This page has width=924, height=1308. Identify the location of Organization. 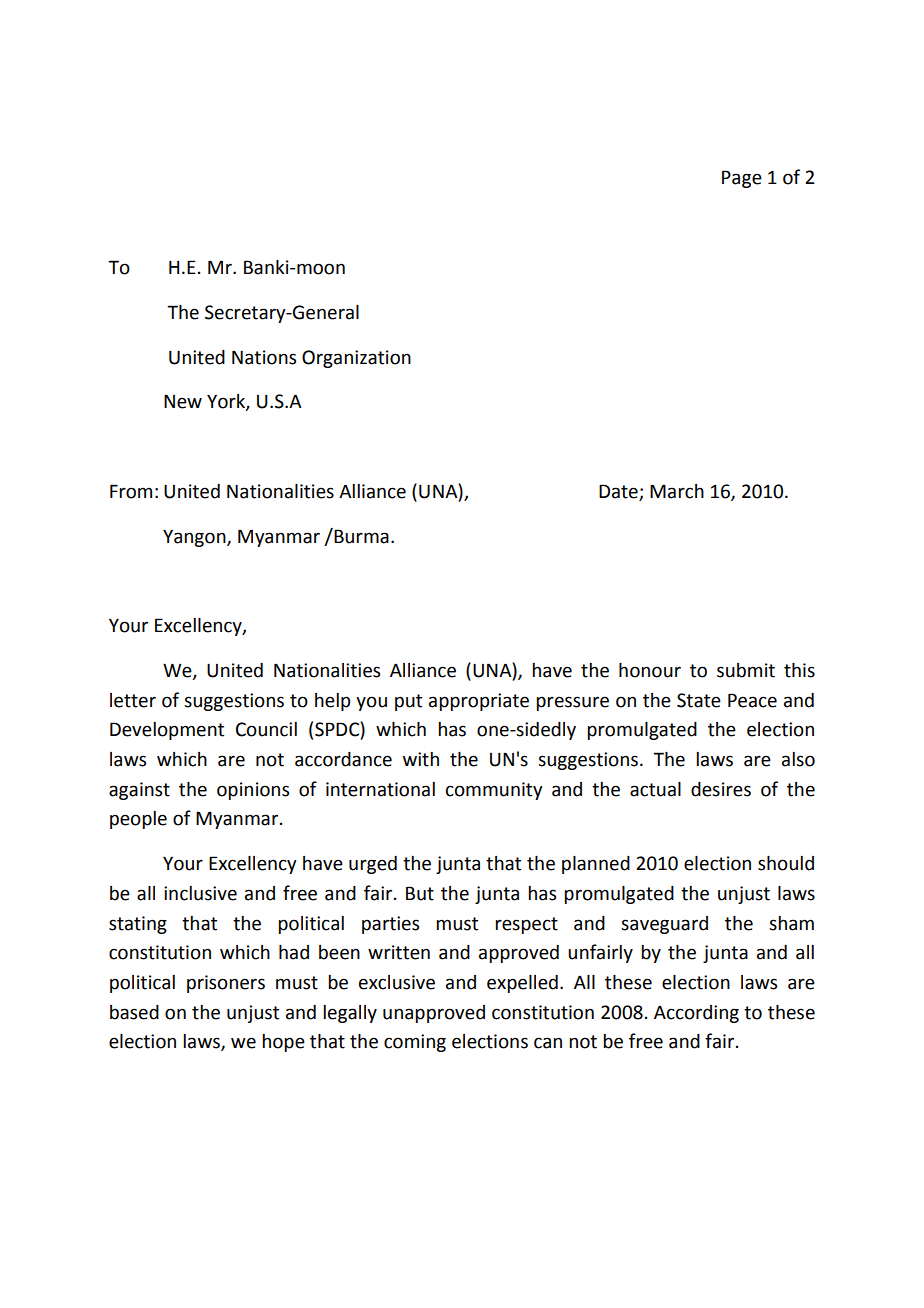
(356, 359).
